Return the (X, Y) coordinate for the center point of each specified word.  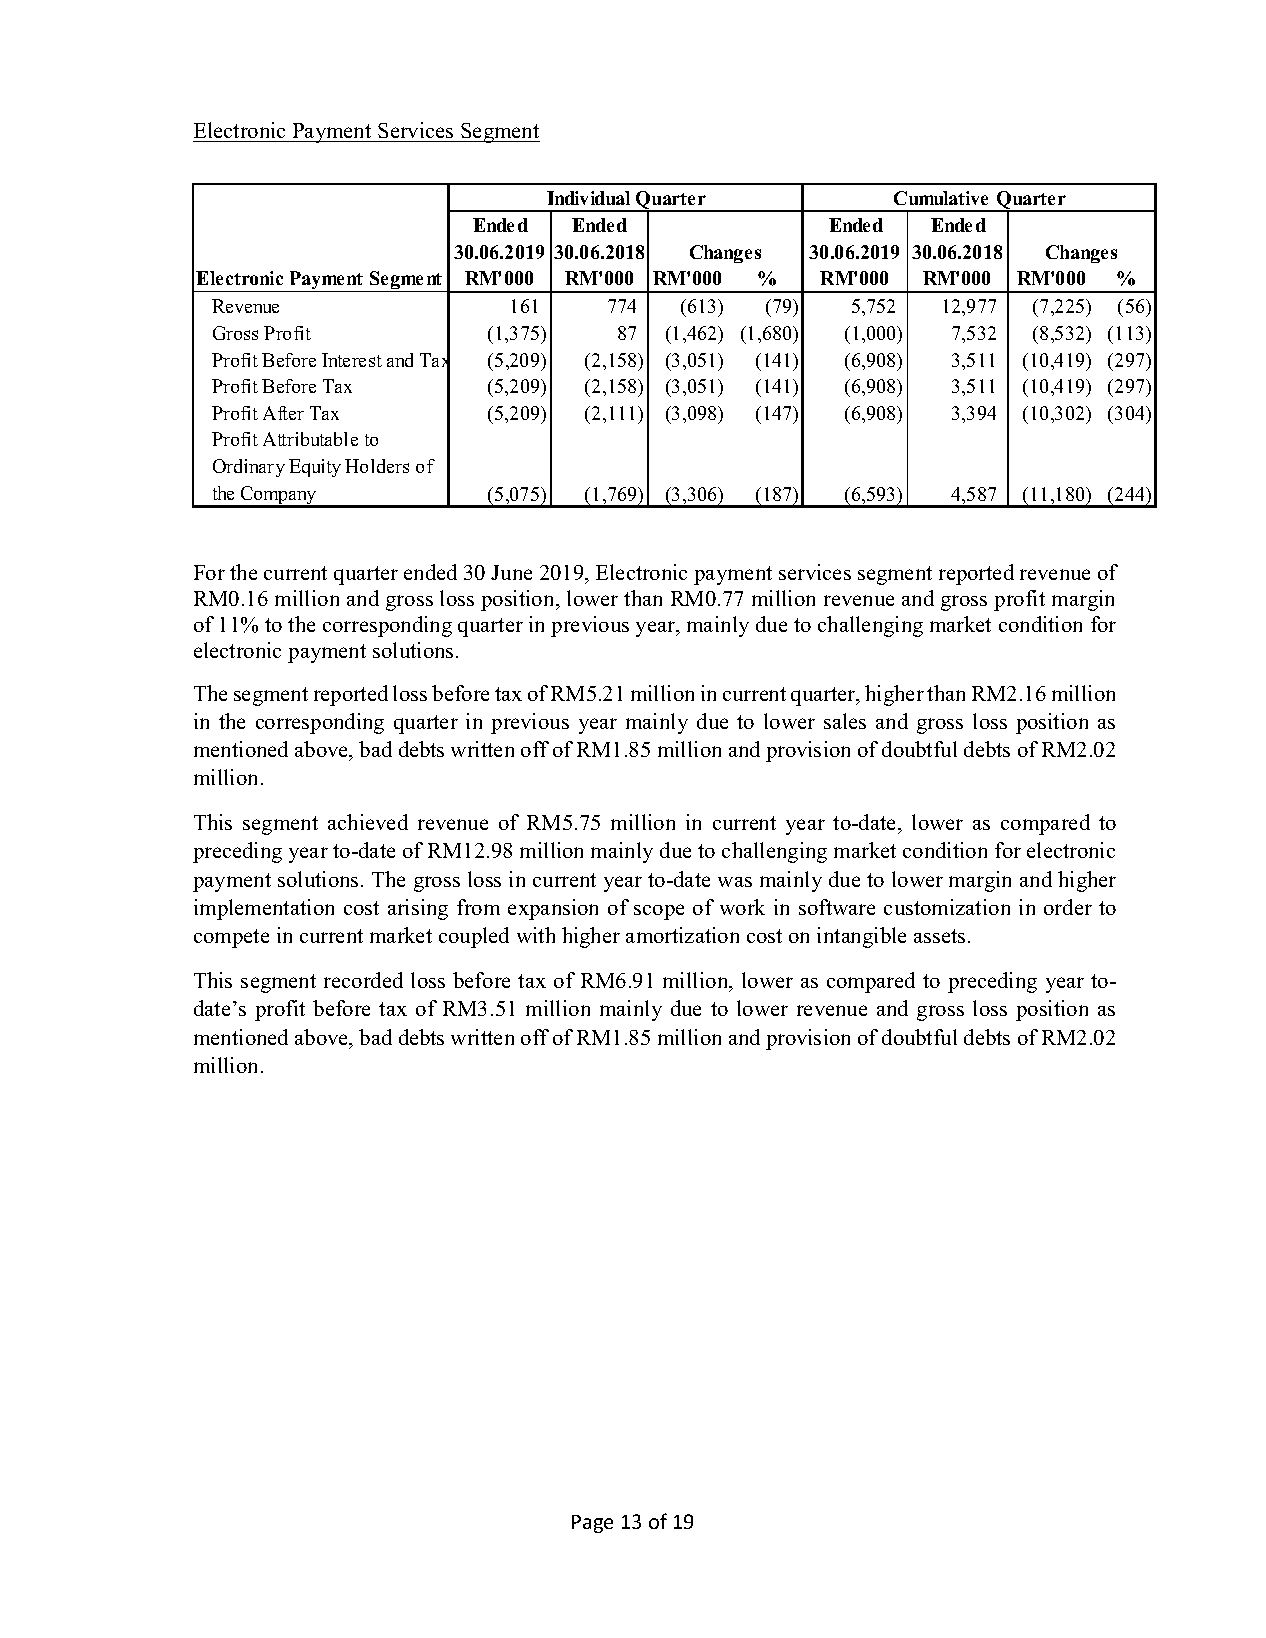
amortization (682, 935)
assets (939, 936)
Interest (352, 360)
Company (279, 496)
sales (845, 721)
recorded (363, 980)
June (511, 572)
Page (592, 1524)
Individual (588, 198)
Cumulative (941, 198)
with (536, 935)
